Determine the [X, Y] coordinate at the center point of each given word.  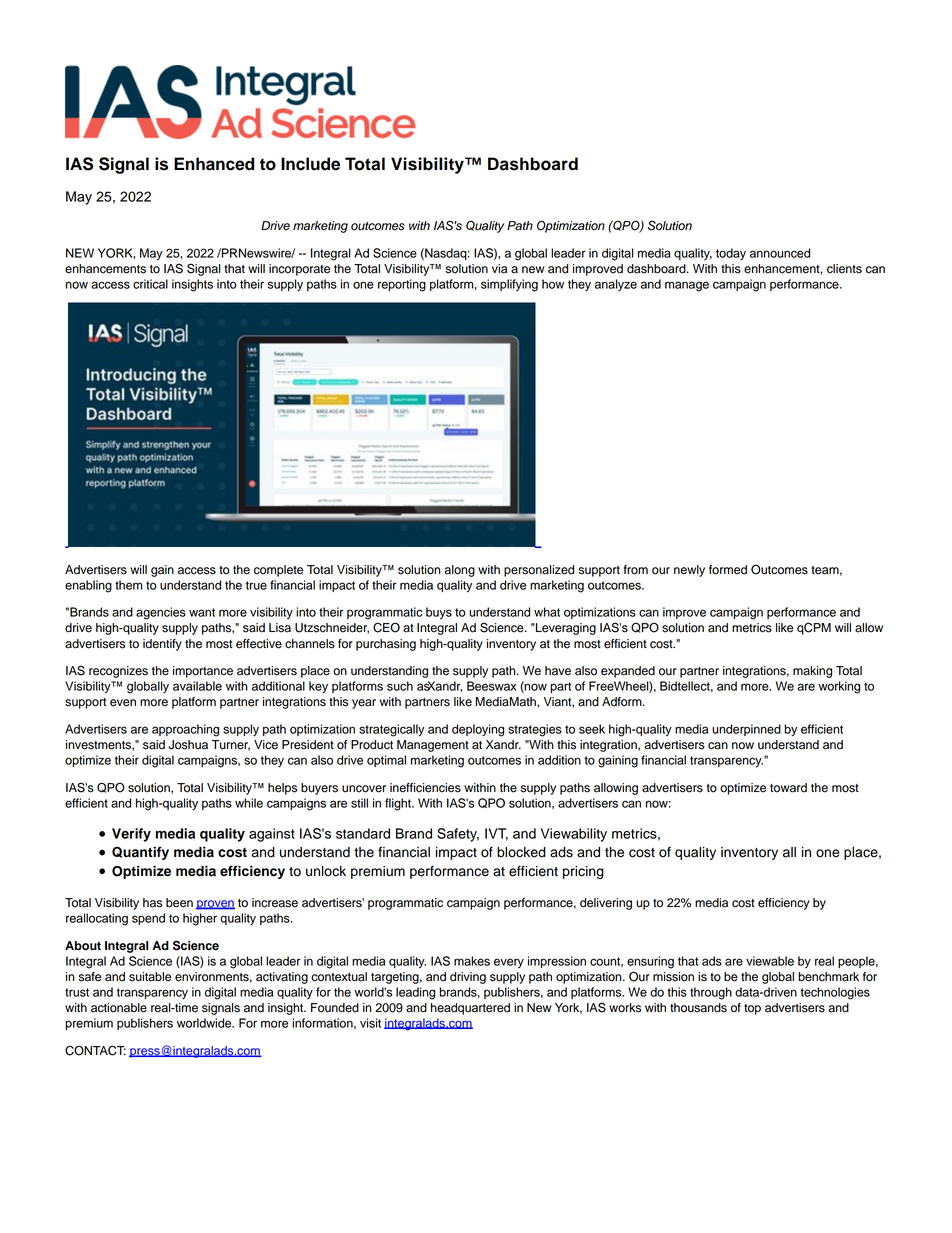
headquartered [470, 1009]
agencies [161, 613]
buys [439, 613]
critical [150, 284]
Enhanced [214, 164]
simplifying [509, 285]
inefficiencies [425, 788]
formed [728, 570]
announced [780, 253]
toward [788, 788]
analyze [616, 285]
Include [310, 164]
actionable [119, 1008]
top [752, 1009]
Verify [131, 835]
